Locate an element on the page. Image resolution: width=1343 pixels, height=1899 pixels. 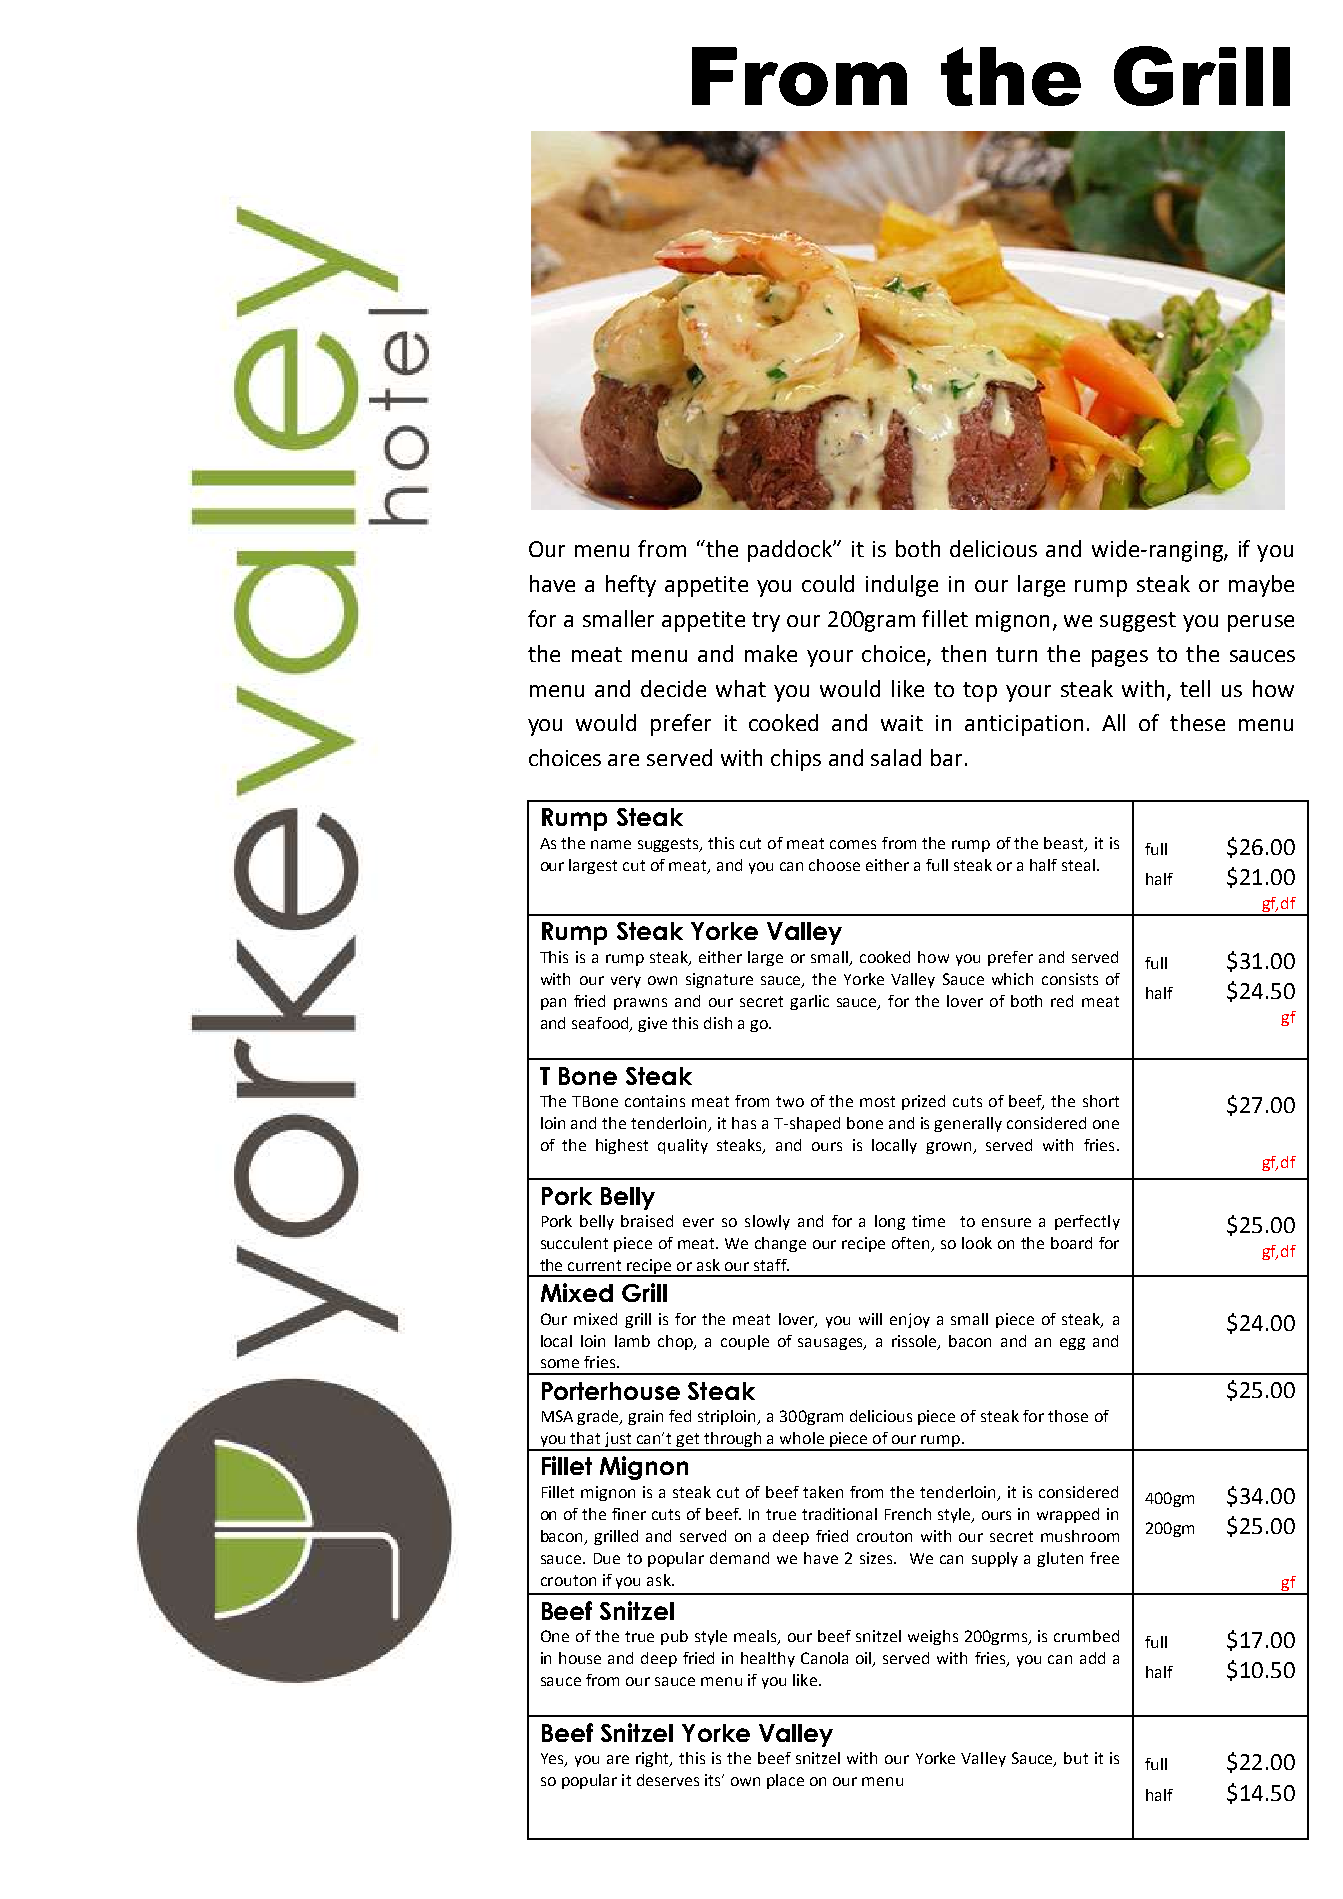
hefty is located at coordinates (631, 586).
